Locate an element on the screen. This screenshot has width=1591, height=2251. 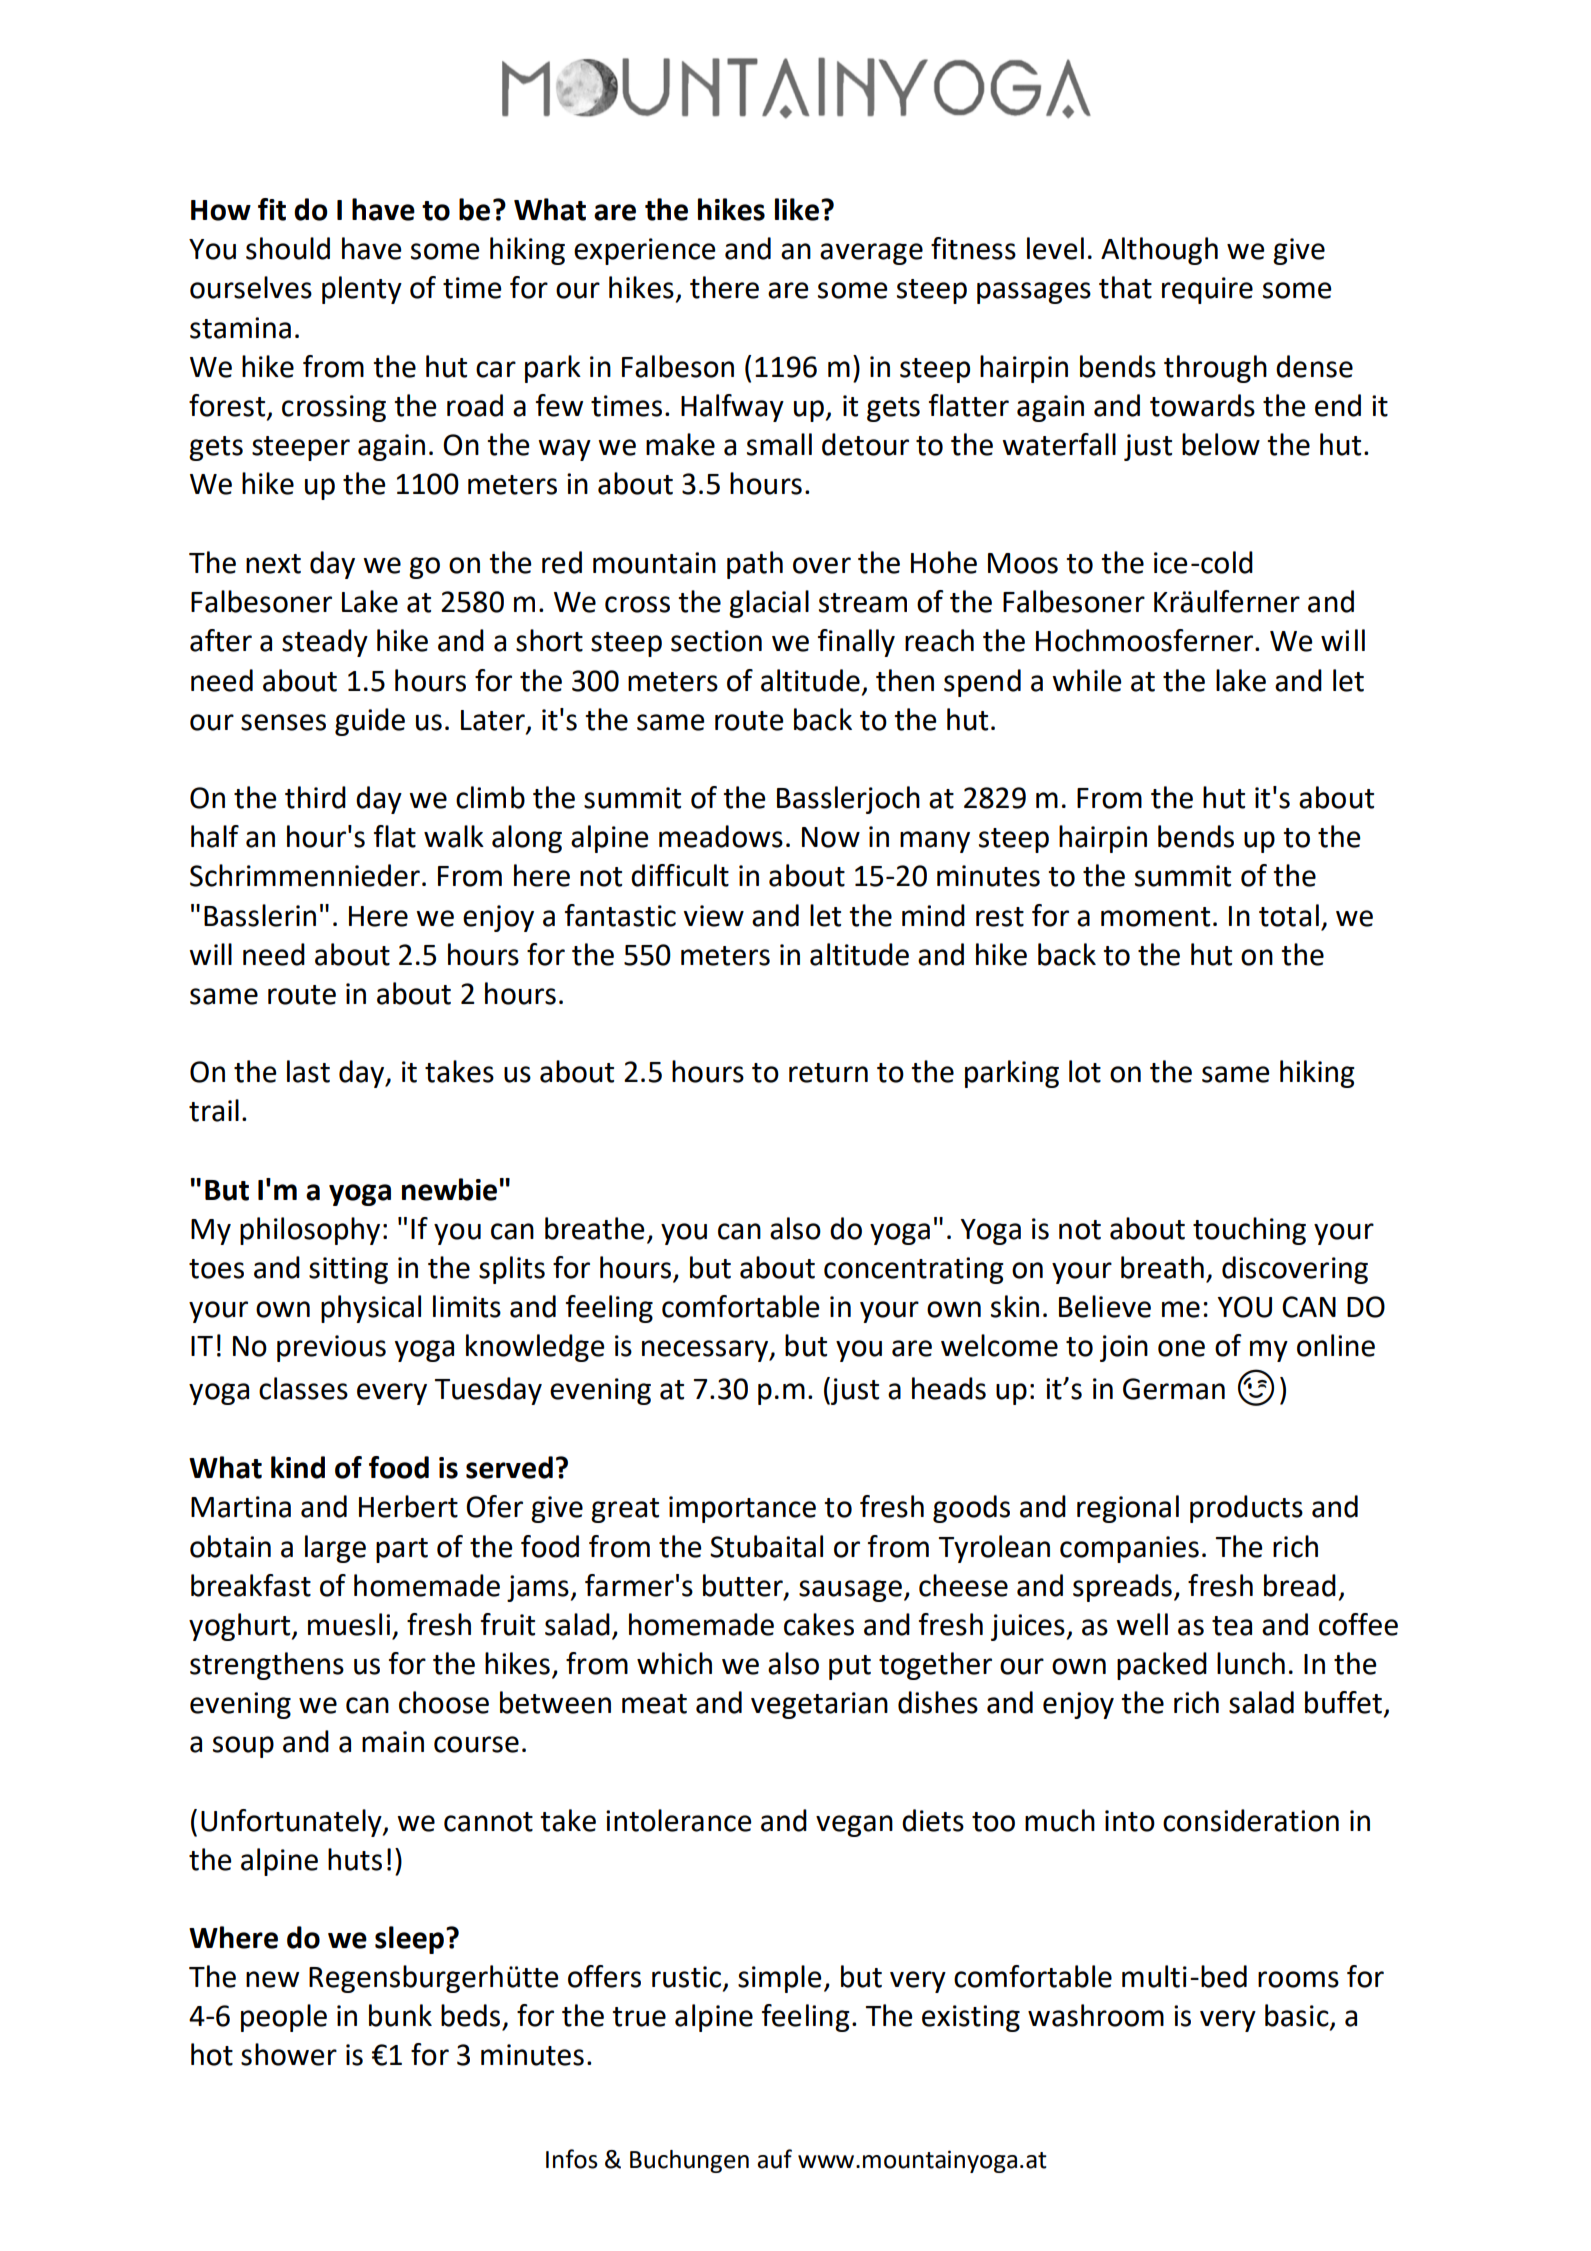
plenty is located at coordinates (362, 290).
